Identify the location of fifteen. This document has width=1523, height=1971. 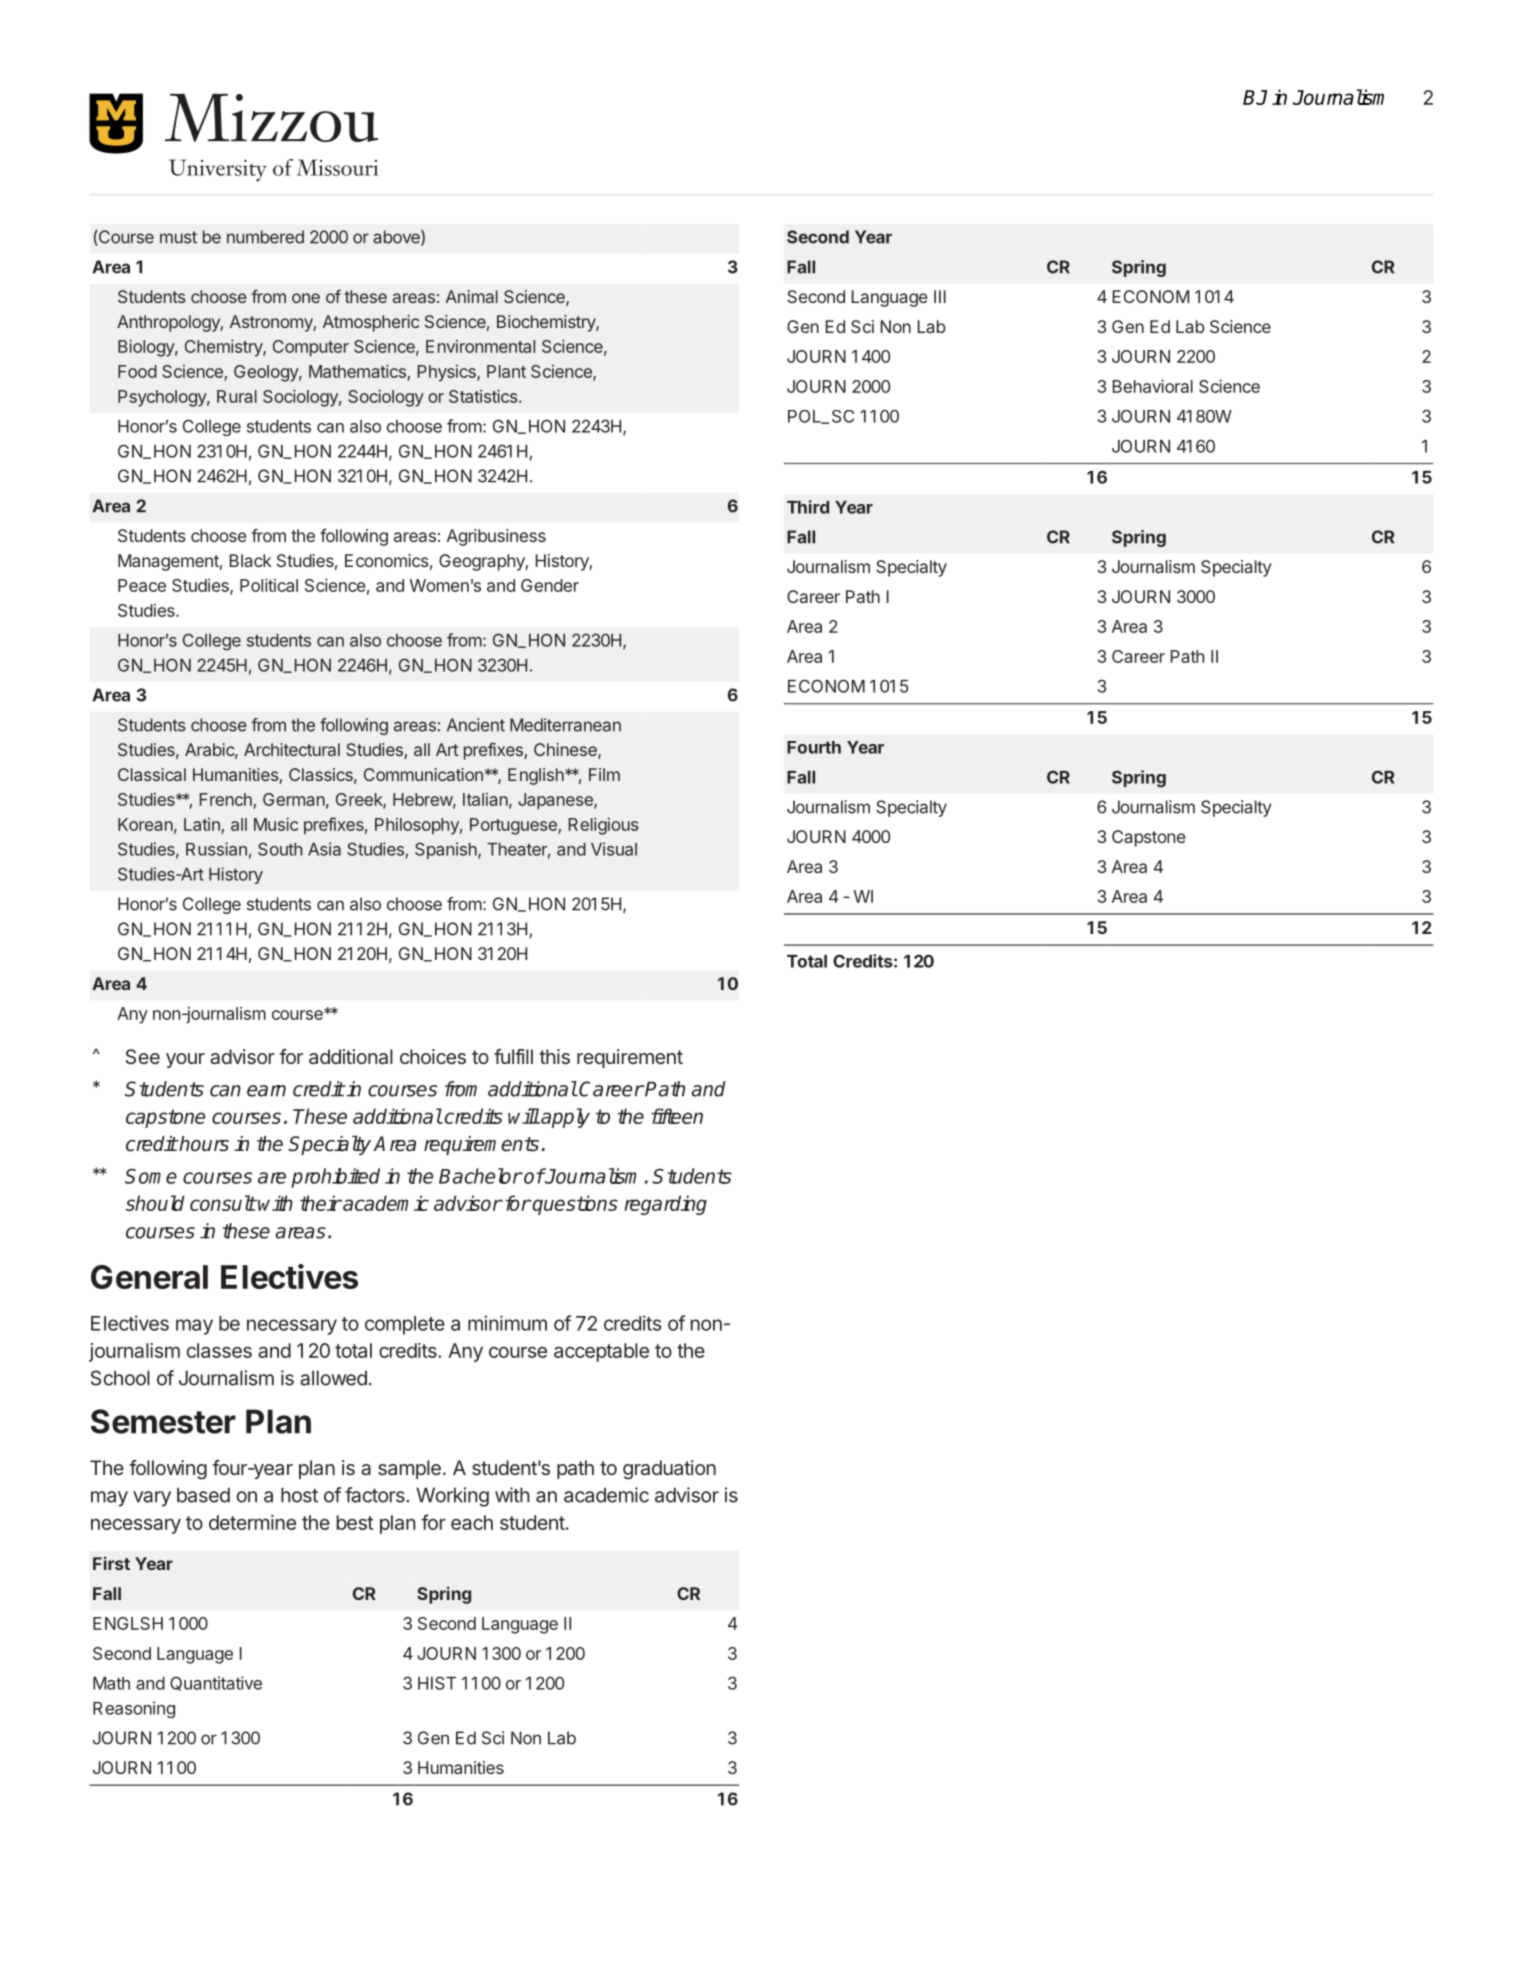
(677, 1116).
